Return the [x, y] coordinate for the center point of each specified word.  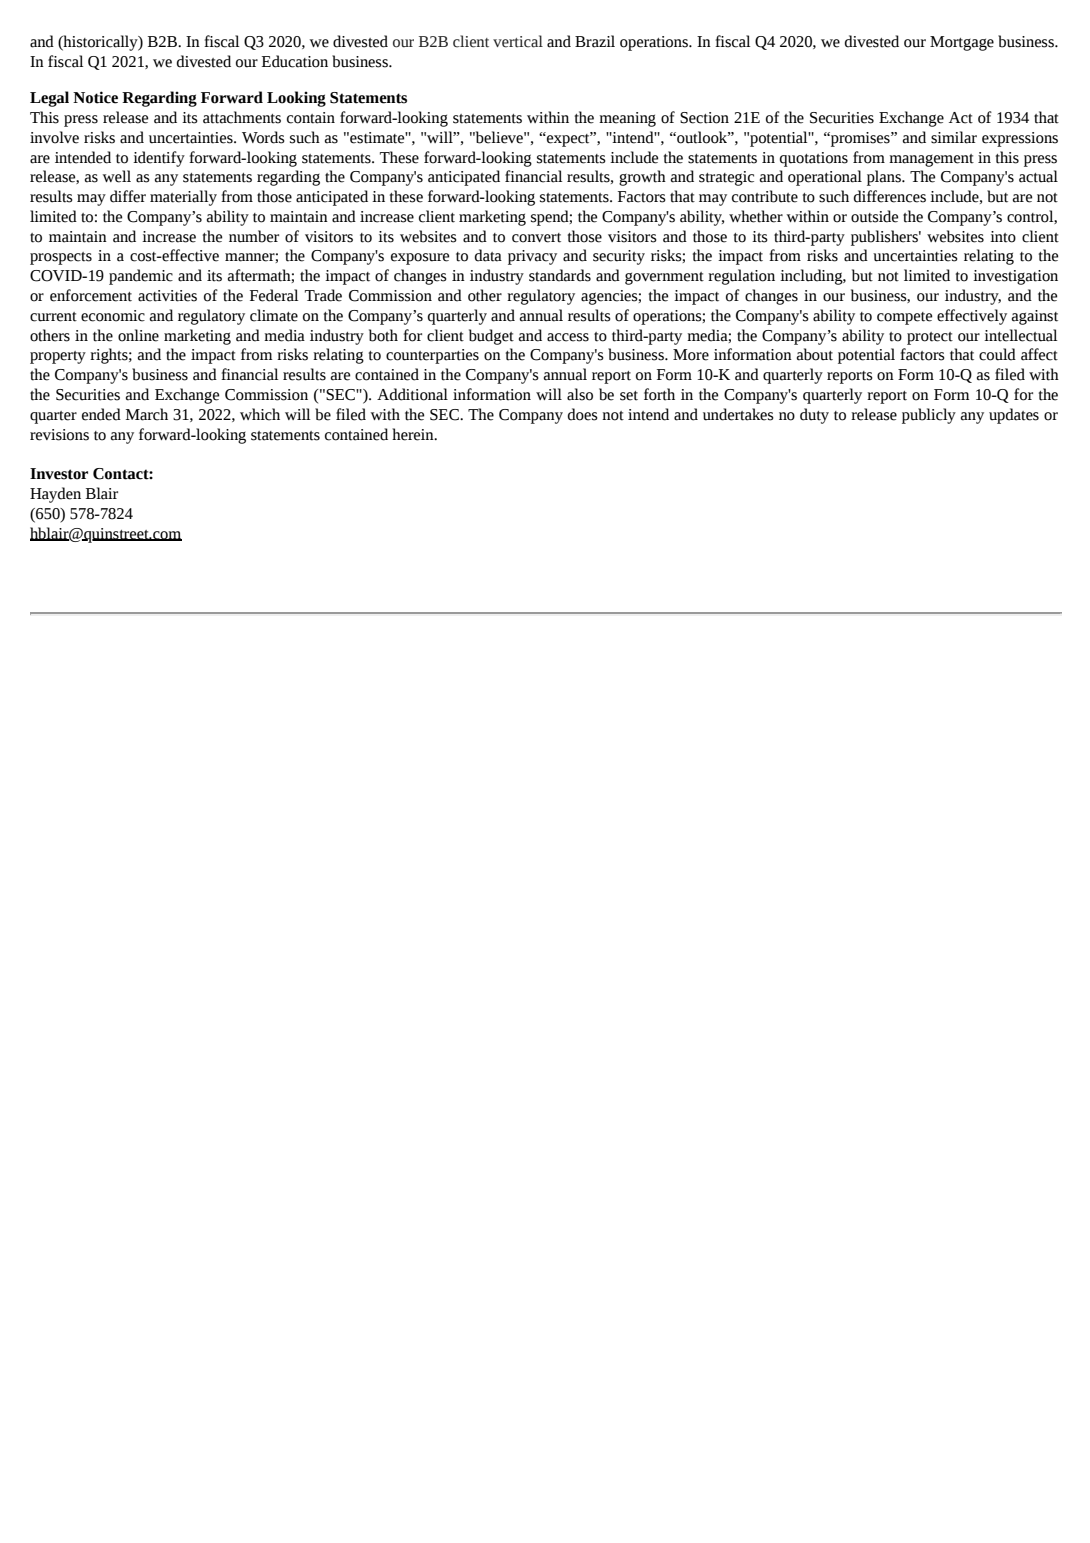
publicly [929, 416]
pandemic [141, 277]
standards [560, 275]
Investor [59, 474]
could [997, 354]
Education [295, 61]
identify [159, 159]
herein [414, 434]
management [931, 160]
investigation [1015, 277]
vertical [518, 41]
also [580, 394]
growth [642, 178]
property [58, 357]
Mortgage [962, 43]
